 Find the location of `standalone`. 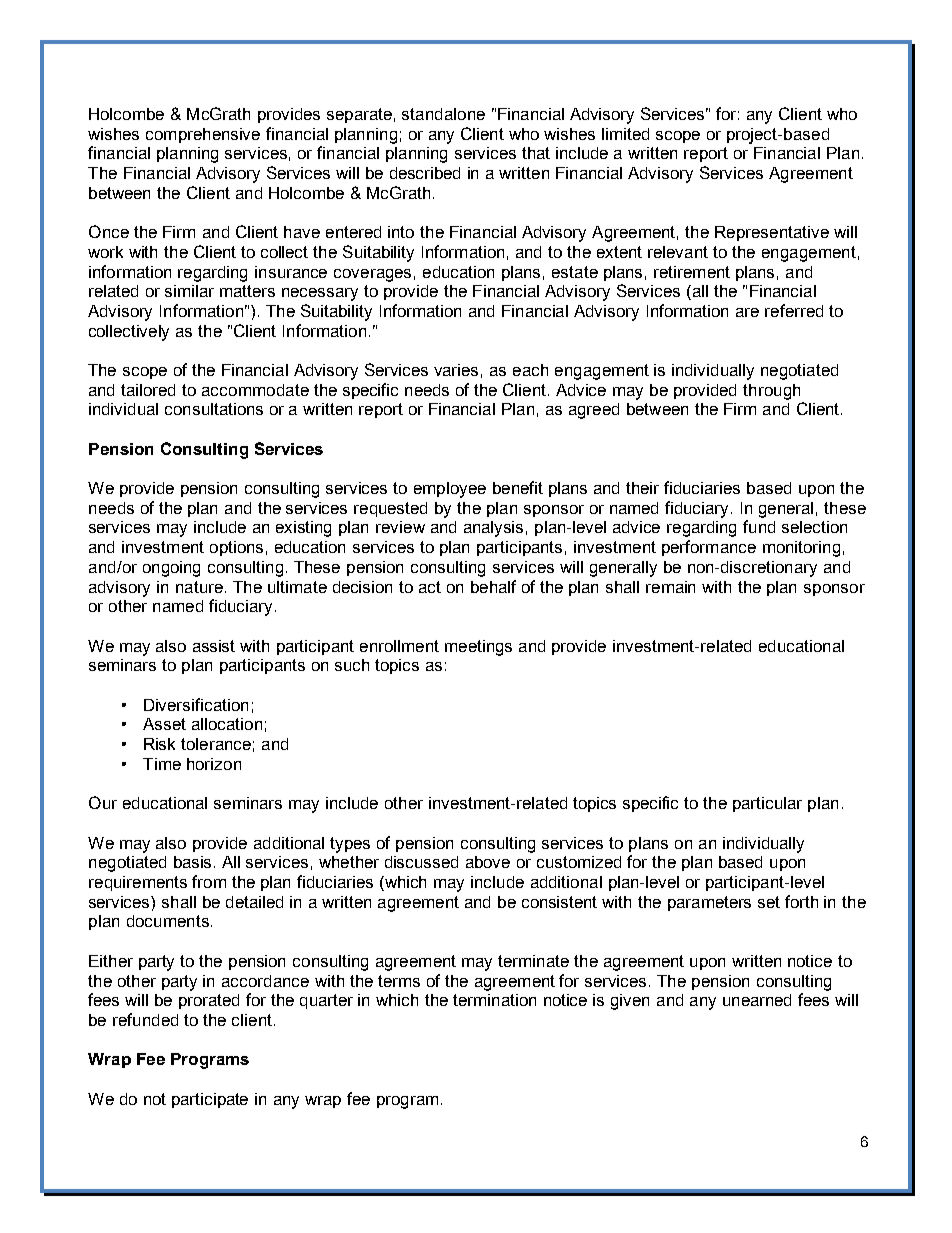

standalone is located at coordinates (443, 114).
